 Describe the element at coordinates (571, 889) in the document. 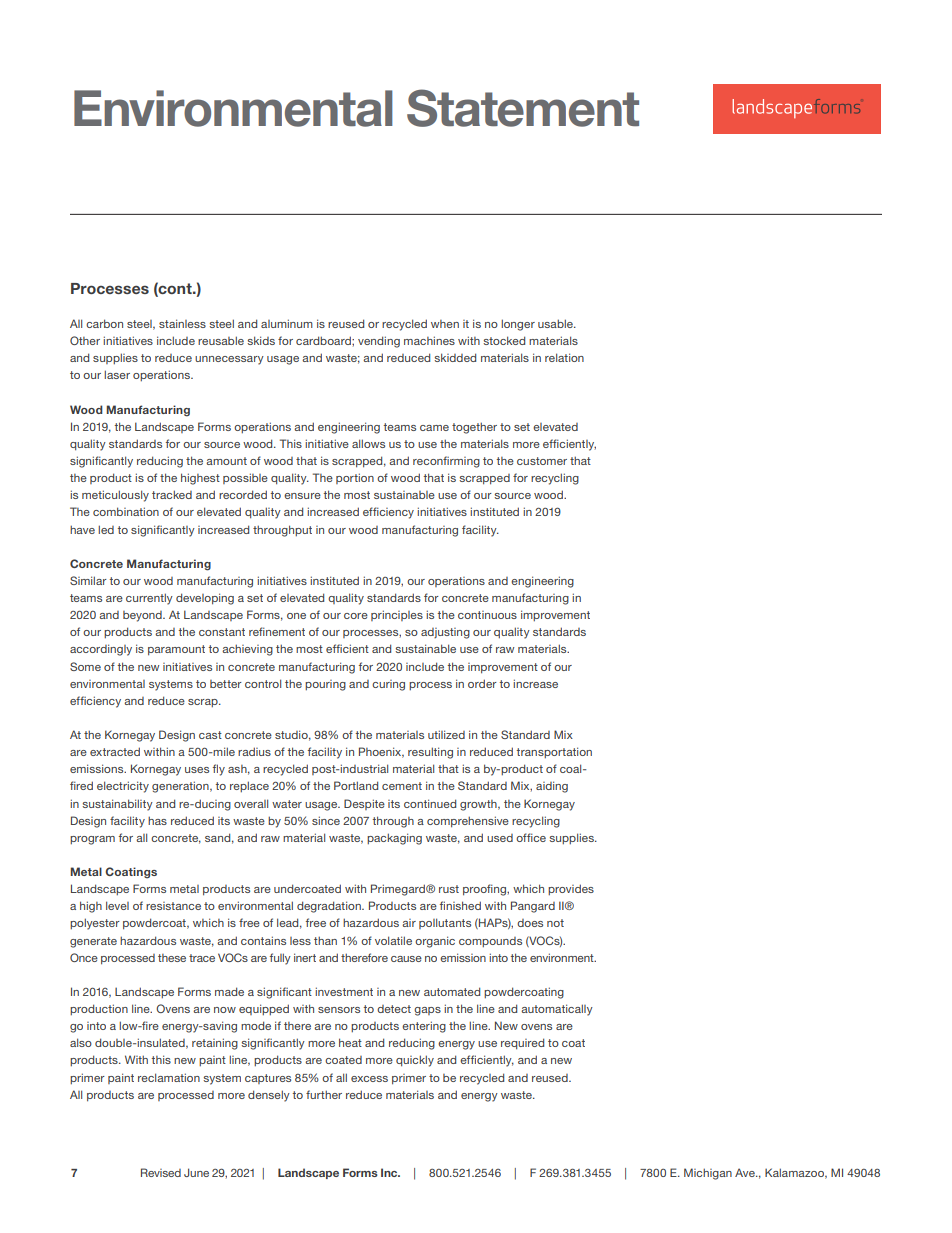

I see `provides` at that location.
